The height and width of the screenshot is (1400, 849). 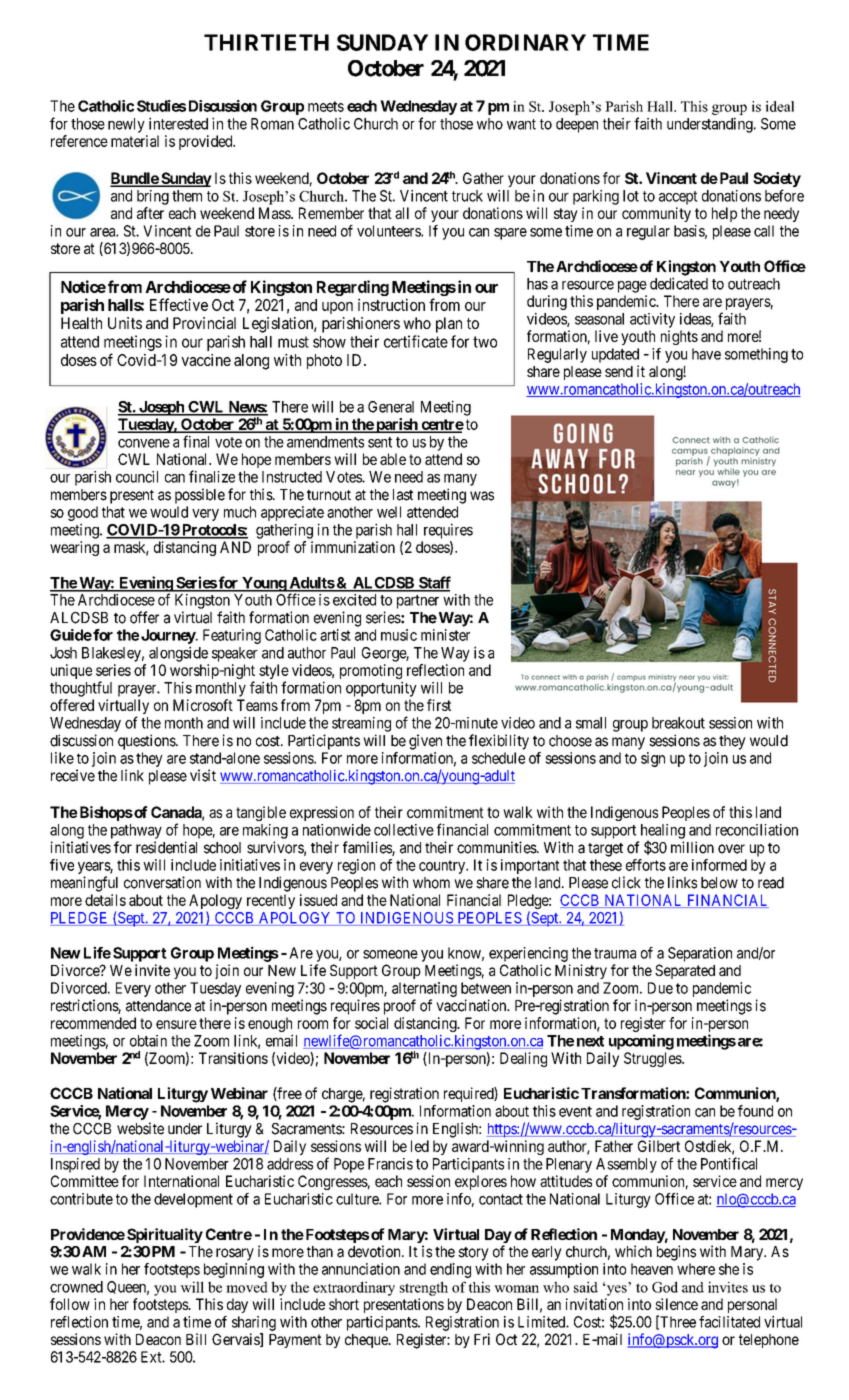 What do you see at coordinates (780, 106) in the screenshot?
I see `ideal` at bounding box center [780, 106].
